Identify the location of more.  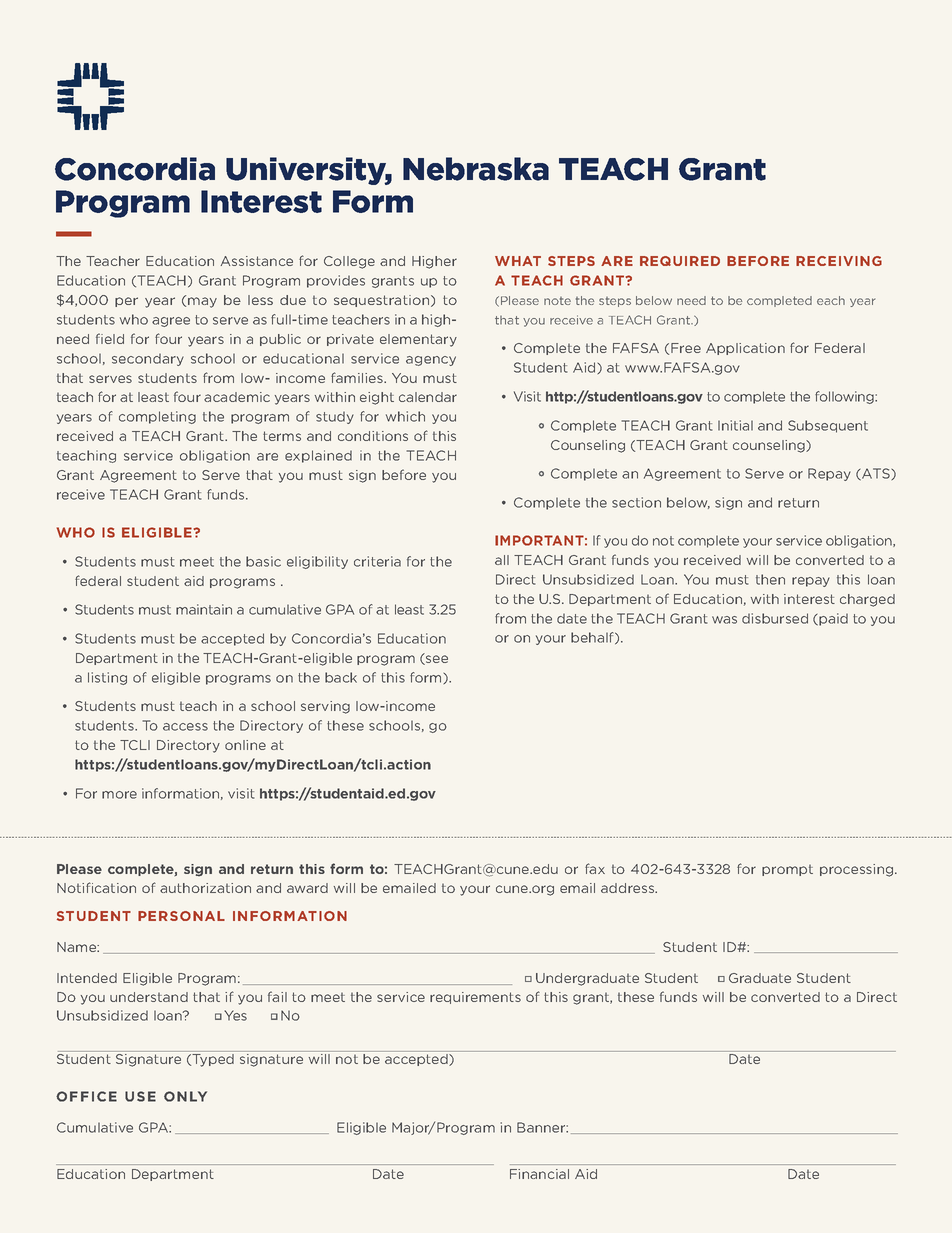
(119, 795).
